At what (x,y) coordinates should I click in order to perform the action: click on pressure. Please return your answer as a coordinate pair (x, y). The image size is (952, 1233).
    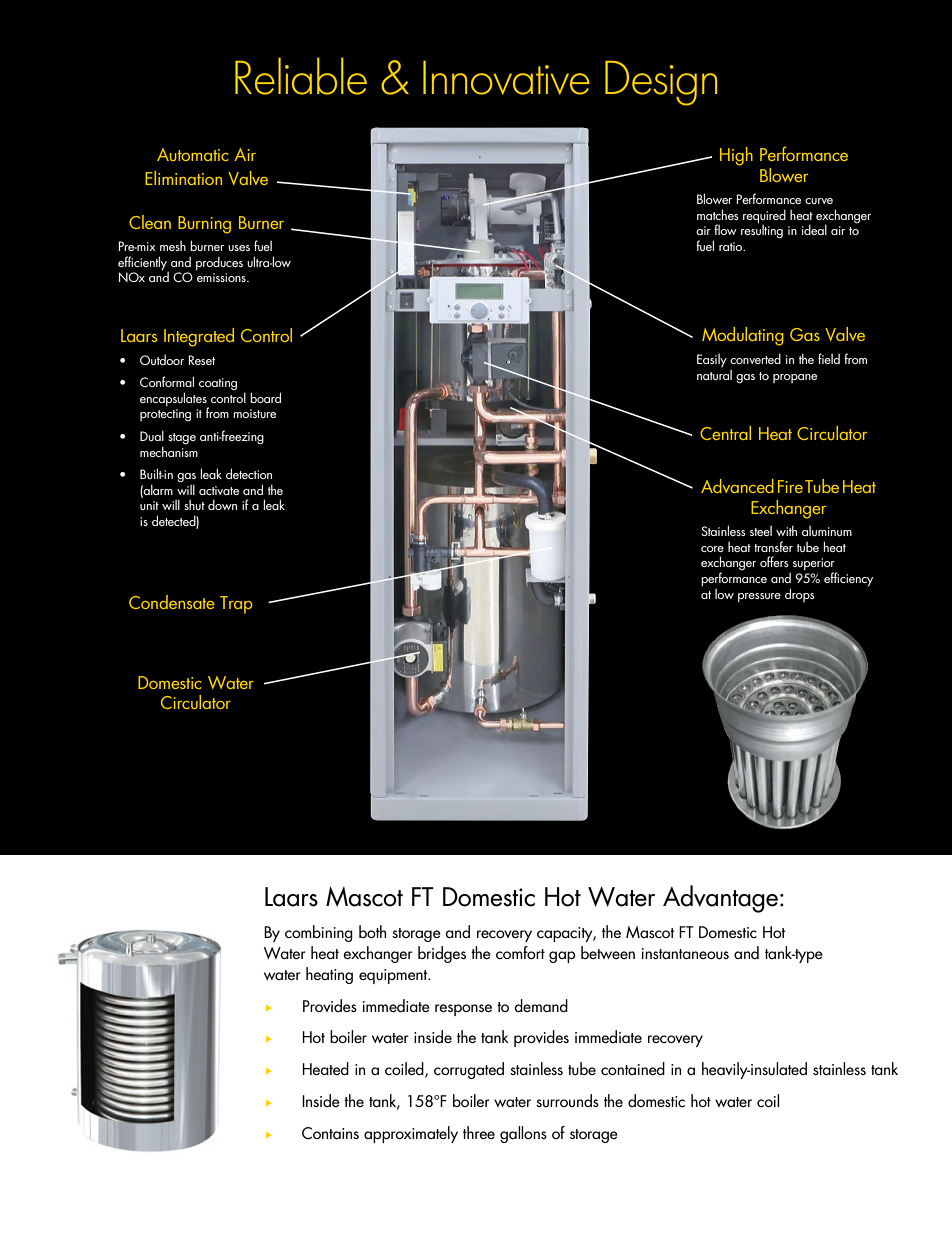
    Looking at the image, I should click on (759, 598).
